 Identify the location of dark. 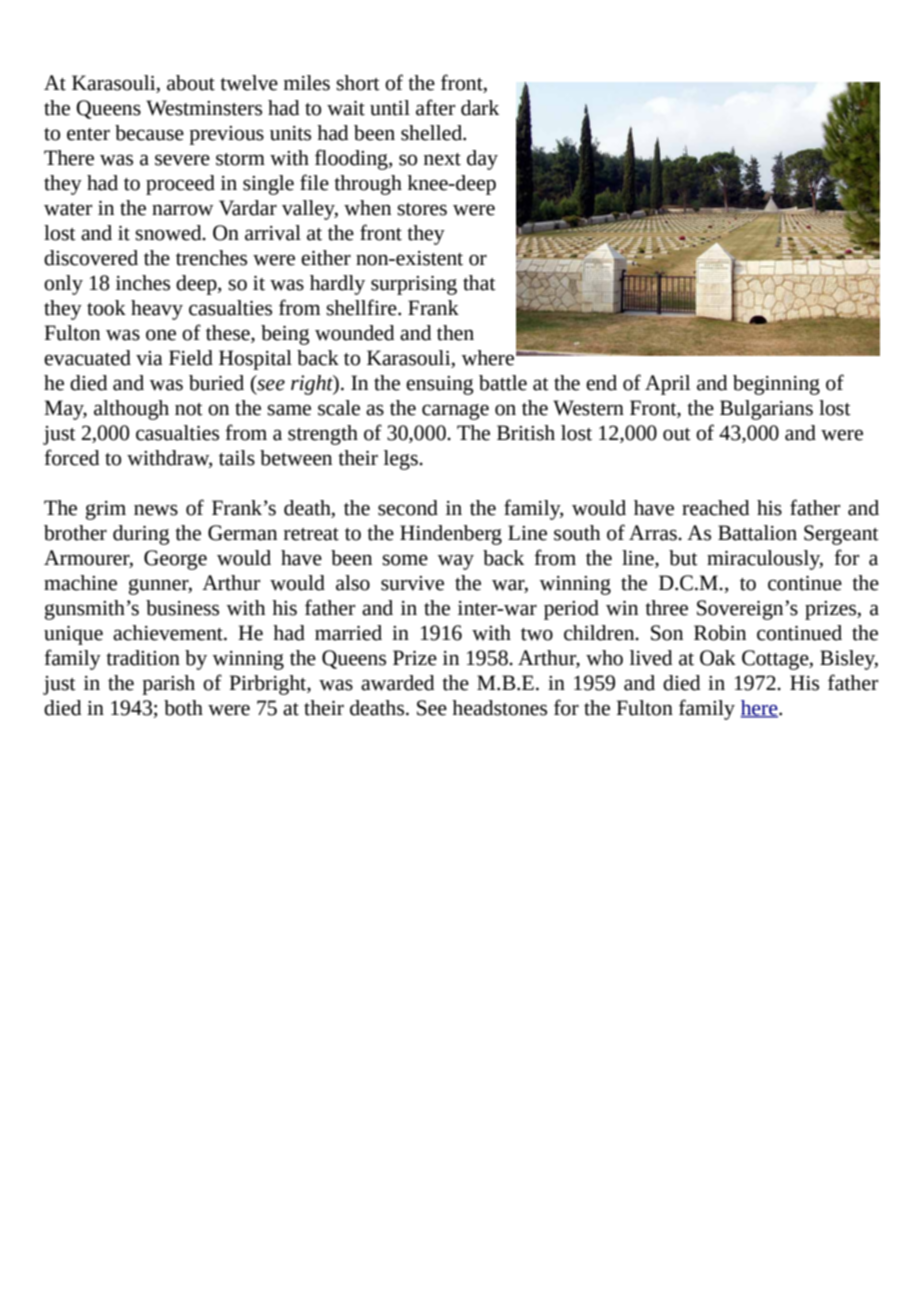
(480, 108).
